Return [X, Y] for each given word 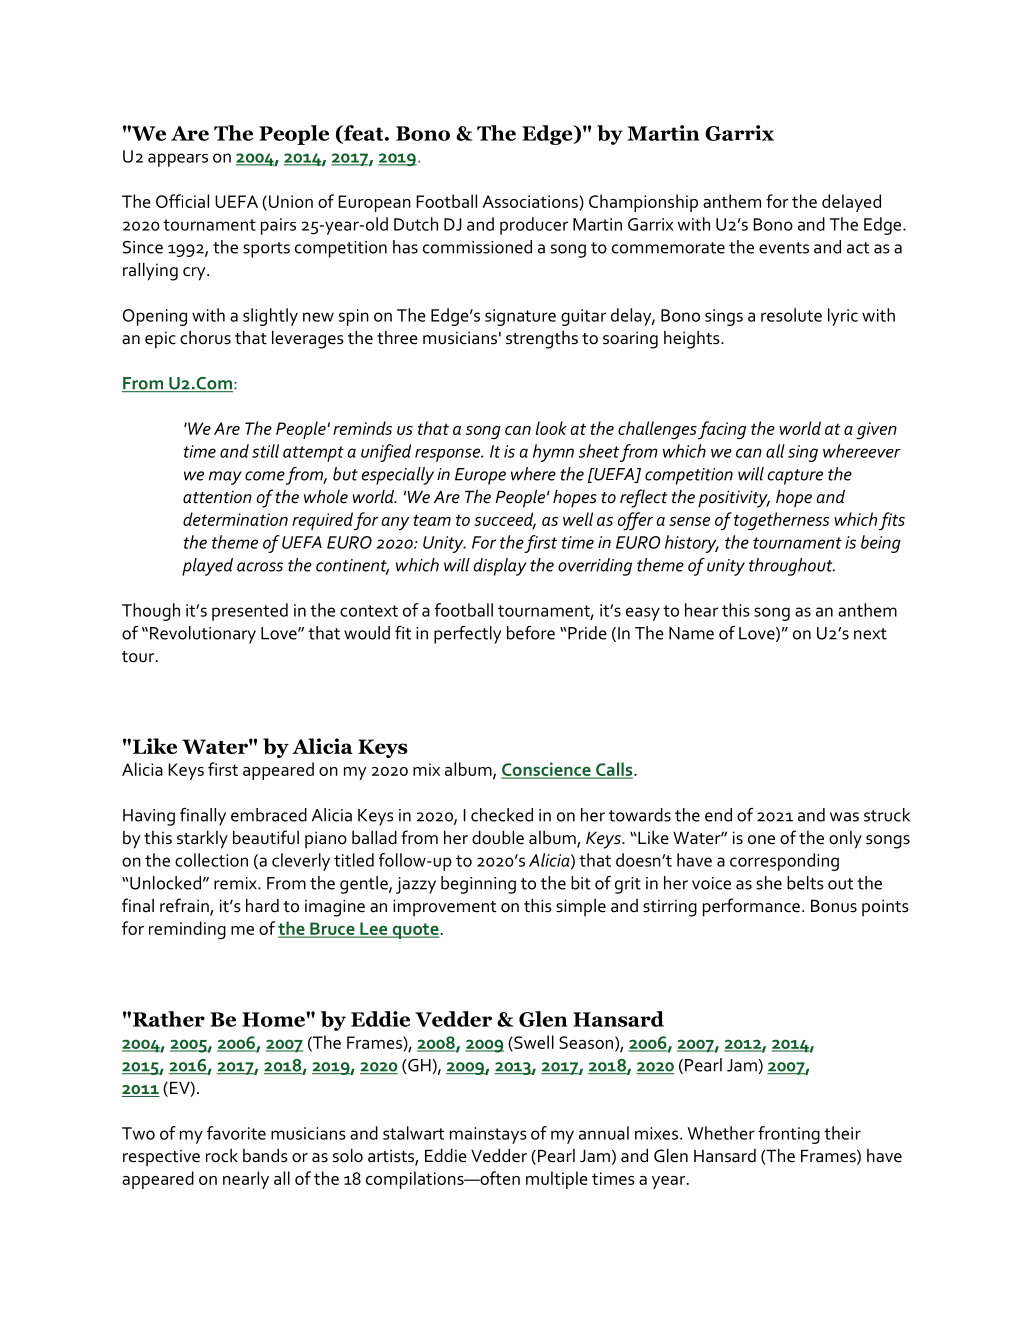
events [784, 248]
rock [222, 1156]
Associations [531, 202]
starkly [202, 839]
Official [182, 201]
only [845, 840]
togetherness [781, 521]
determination [235, 519]
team [432, 520]
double [498, 837]
